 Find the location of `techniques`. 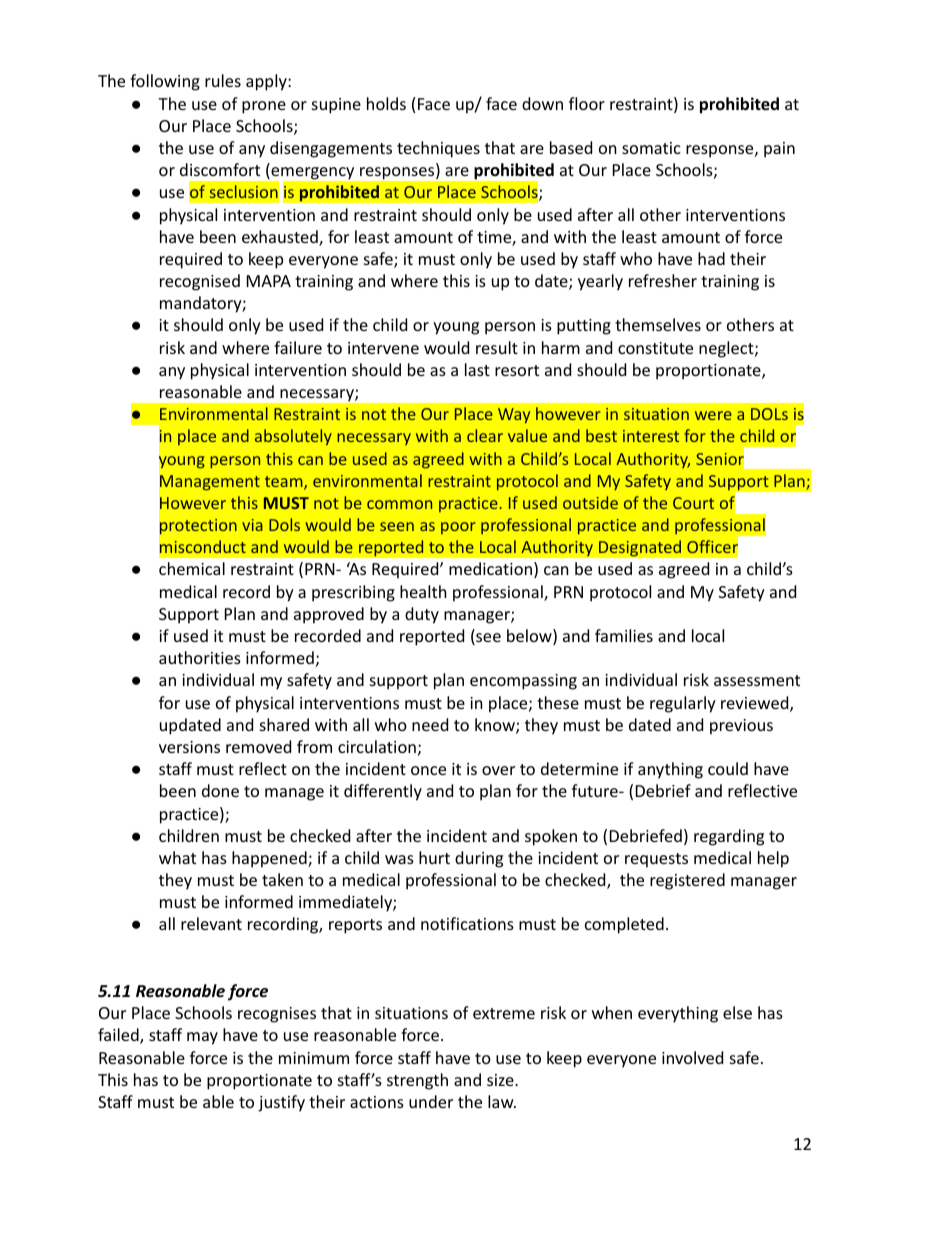

techniques is located at coordinates (438, 149).
